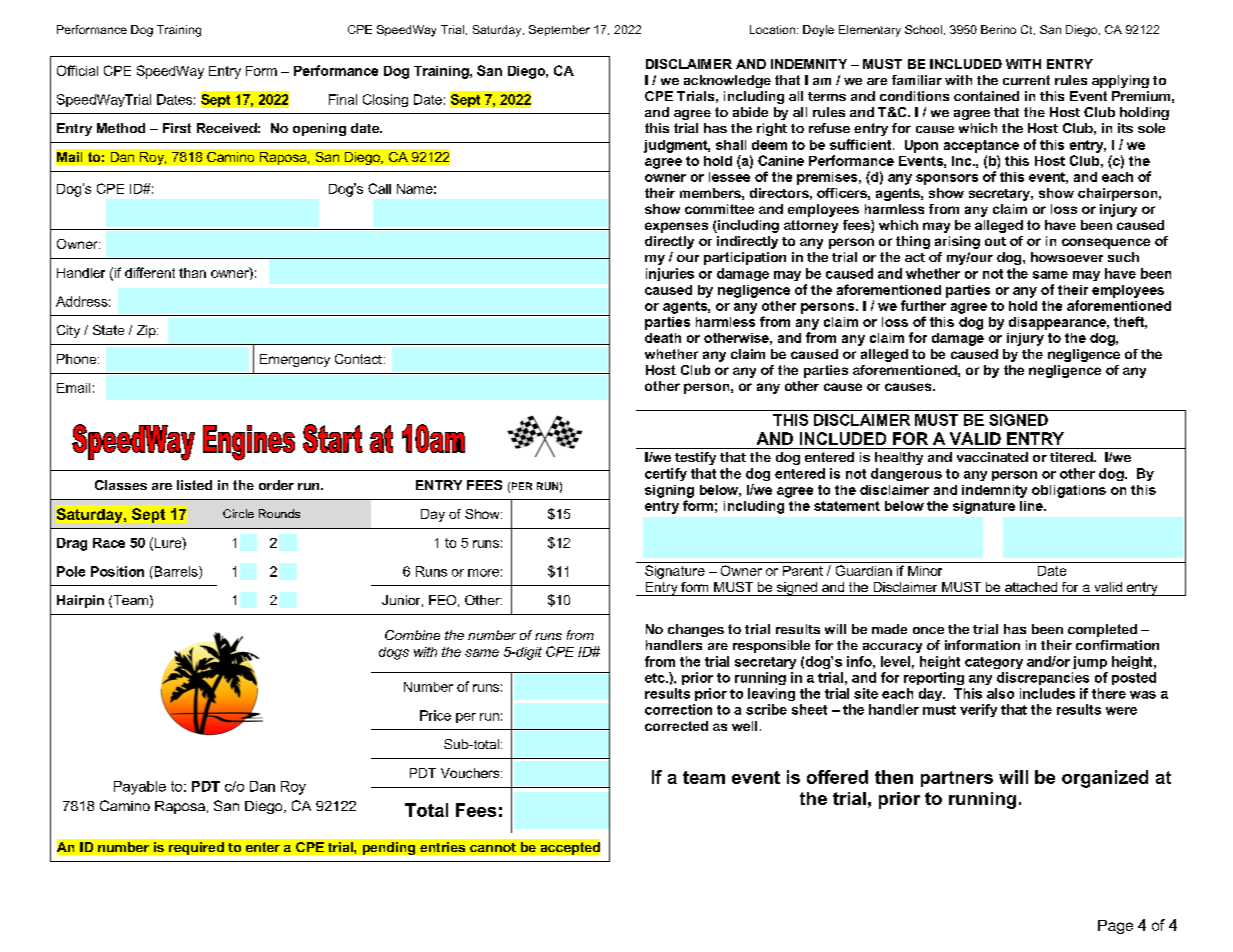 This image has height=952, width=1233. What do you see at coordinates (140, 788) in the image?
I see `Payable` at bounding box center [140, 788].
